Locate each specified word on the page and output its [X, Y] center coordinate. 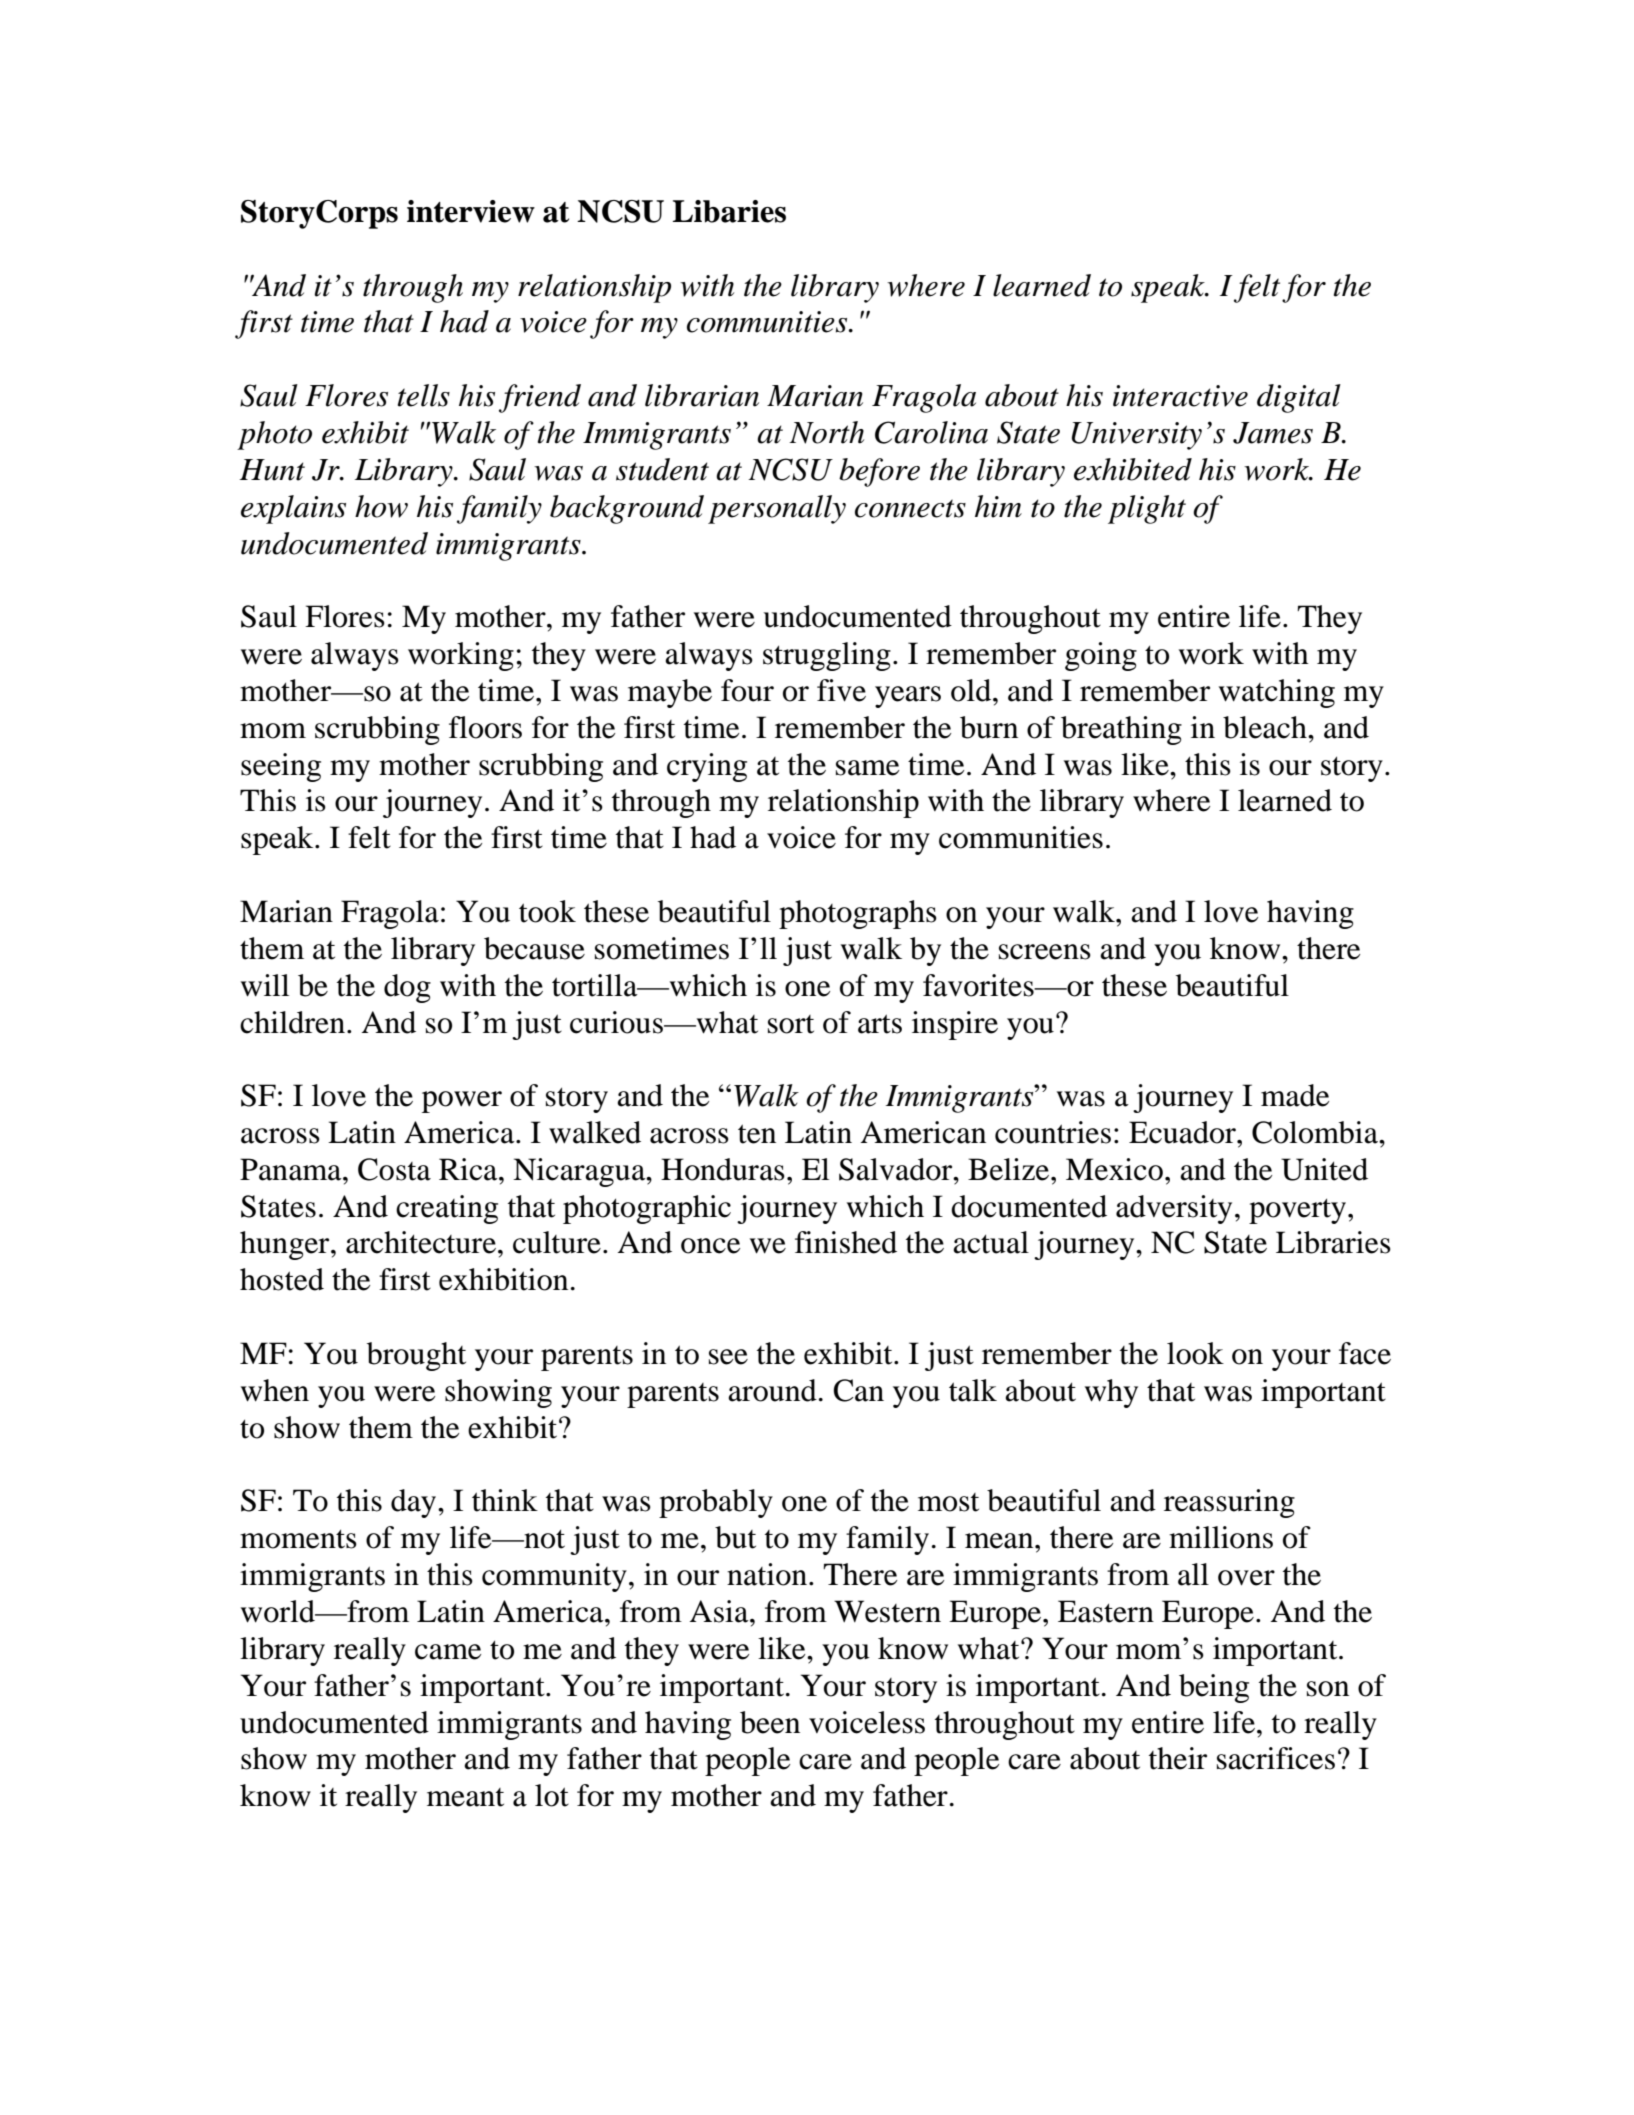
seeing [281, 767]
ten [757, 1134]
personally [777, 509]
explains [293, 509]
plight [1147, 509]
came [448, 1652]
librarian [702, 395]
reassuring [1229, 1503]
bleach [1266, 727]
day [415, 1503]
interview [471, 211]
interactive [1180, 396]
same [867, 768]
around [772, 1390]
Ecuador [1183, 1132]
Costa [394, 1169]
